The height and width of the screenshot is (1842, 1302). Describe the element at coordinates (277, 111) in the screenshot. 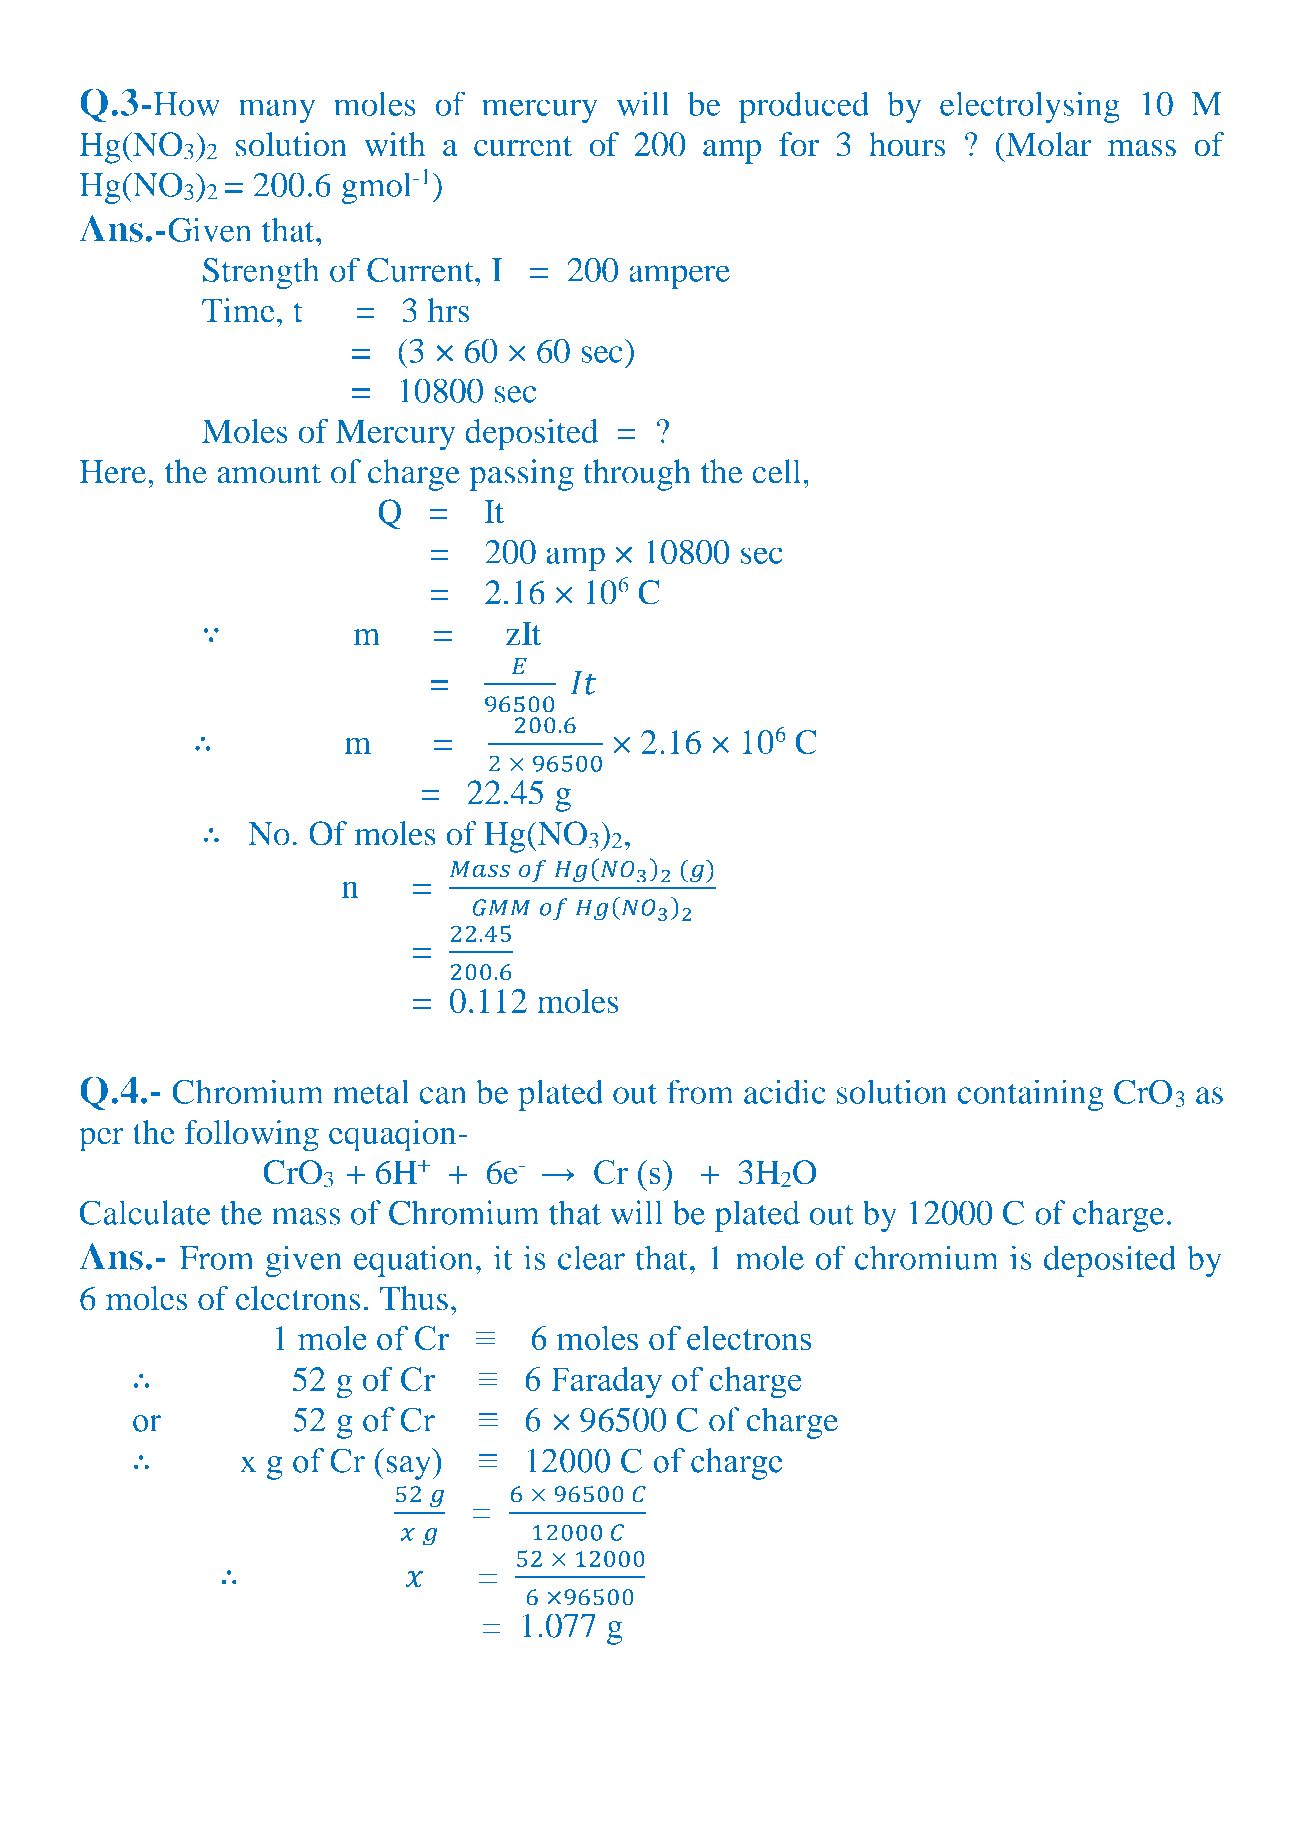

I see `many` at that location.
